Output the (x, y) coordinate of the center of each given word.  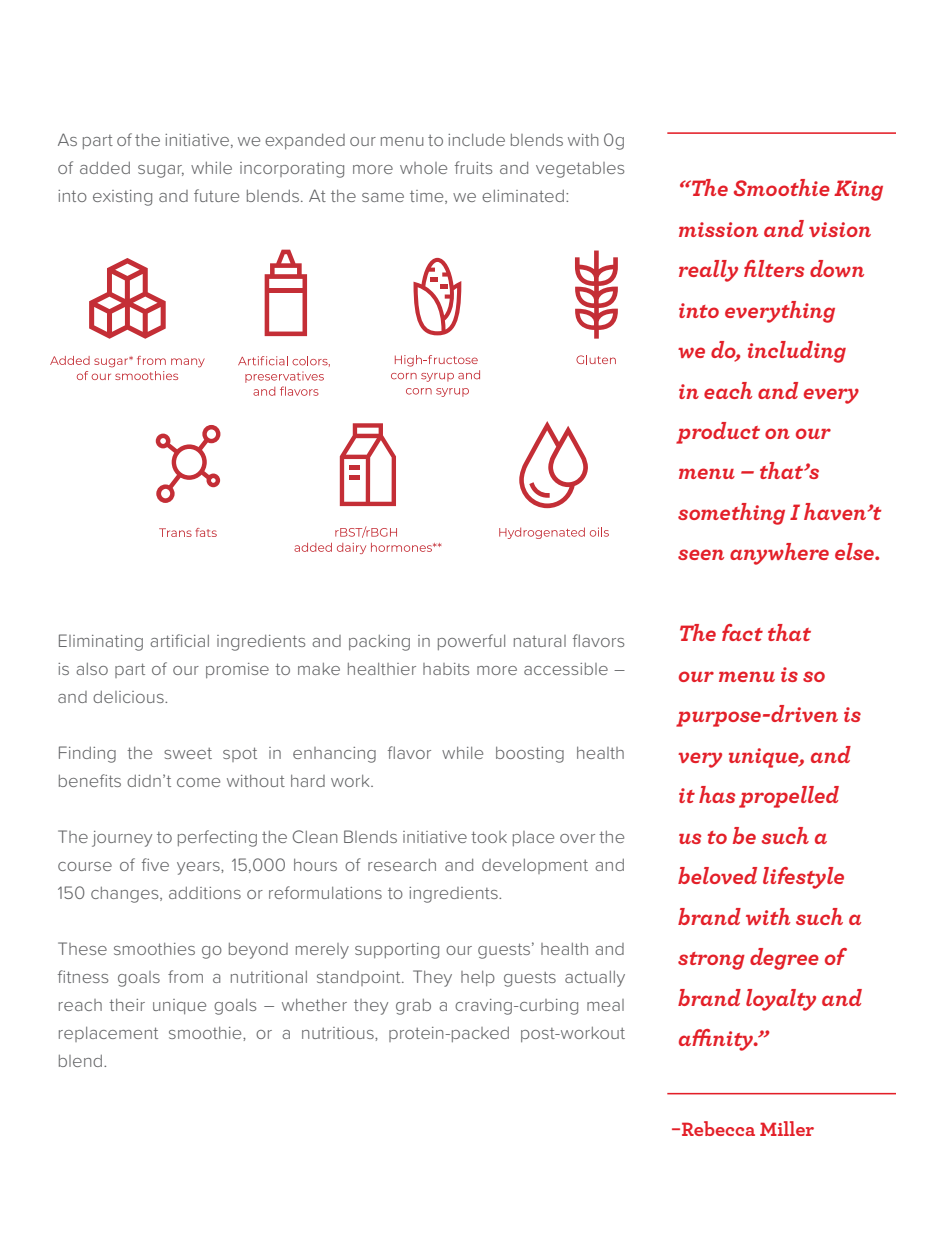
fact (742, 632)
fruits (473, 167)
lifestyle (803, 878)
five (155, 864)
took (489, 837)
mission (718, 229)
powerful (471, 642)
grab (413, 1007)
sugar (161, 171)
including (797, 352)
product (718, 433)
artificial (179, 640)
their (127, 1005)
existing (122, 198)
